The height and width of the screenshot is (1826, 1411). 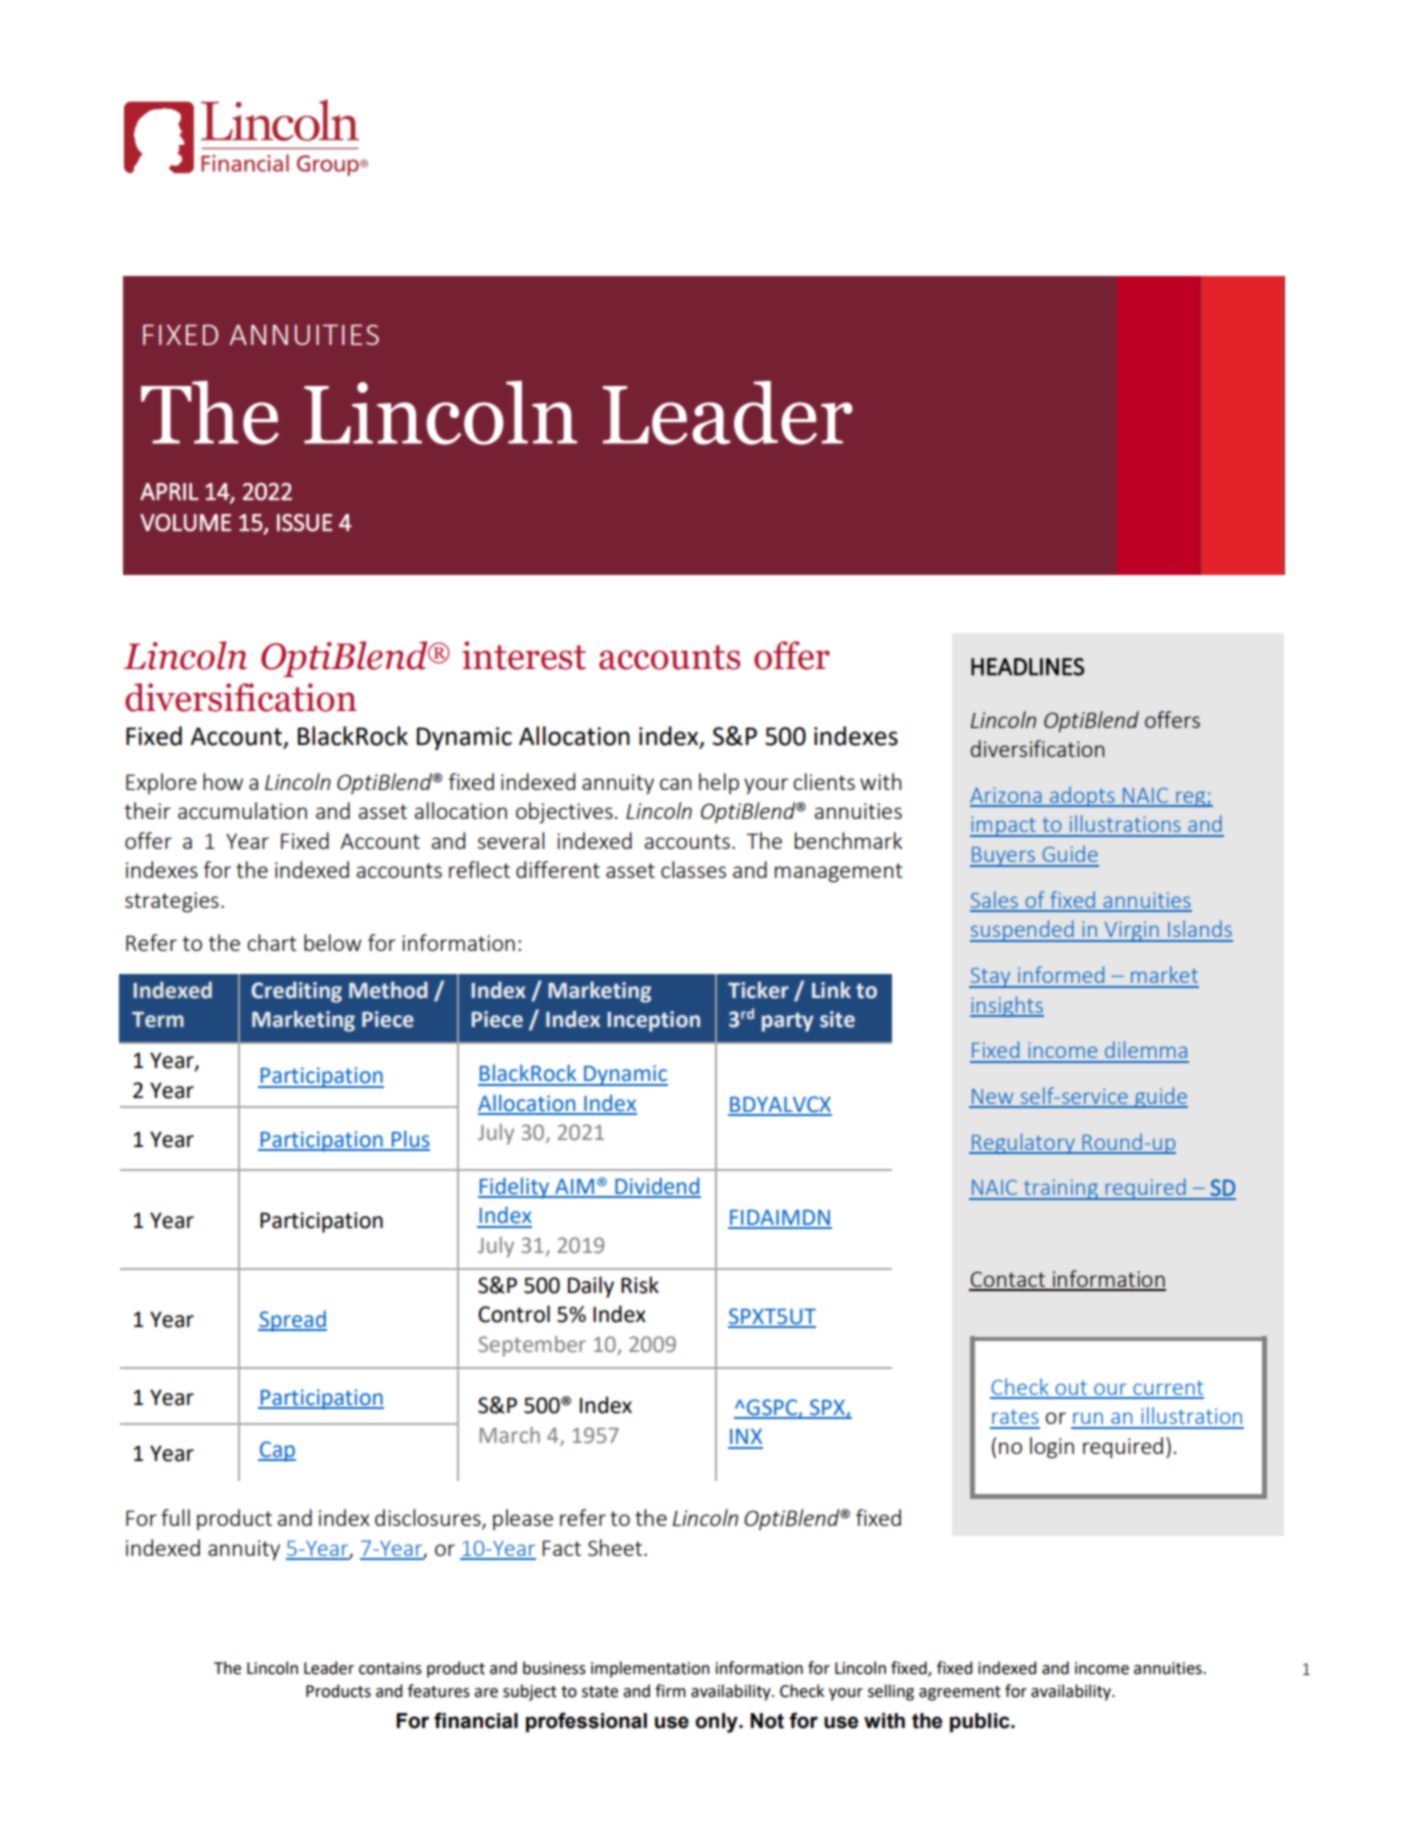 What do you see at coordinates (653, 1021) in the screenshot?
I see `Inception` at bounding box center [653, 1021].
